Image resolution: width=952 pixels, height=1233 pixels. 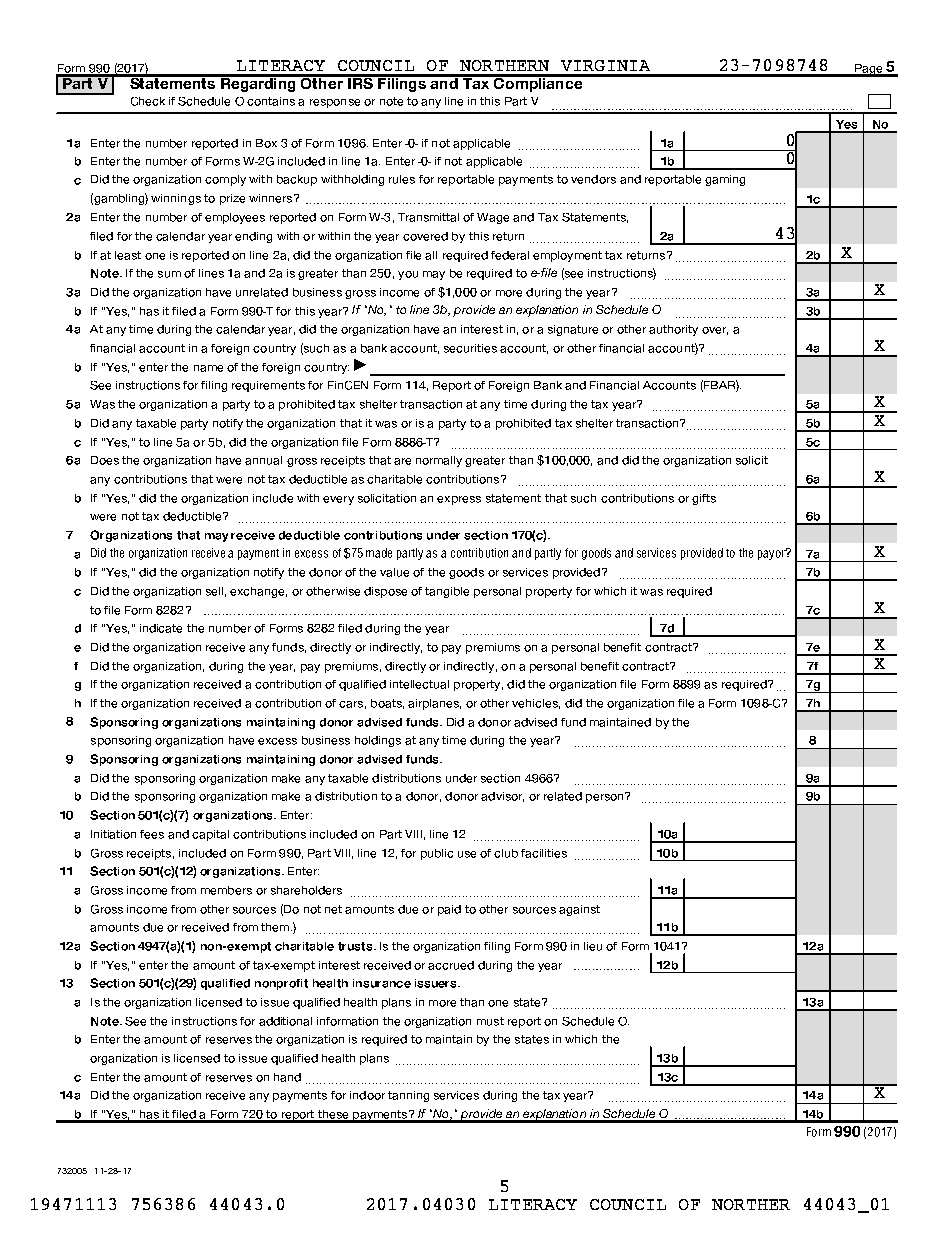 What do you see at coordinates (152, 834) in the screenshot?
I see `fees` at bounding box center [152, 834].
